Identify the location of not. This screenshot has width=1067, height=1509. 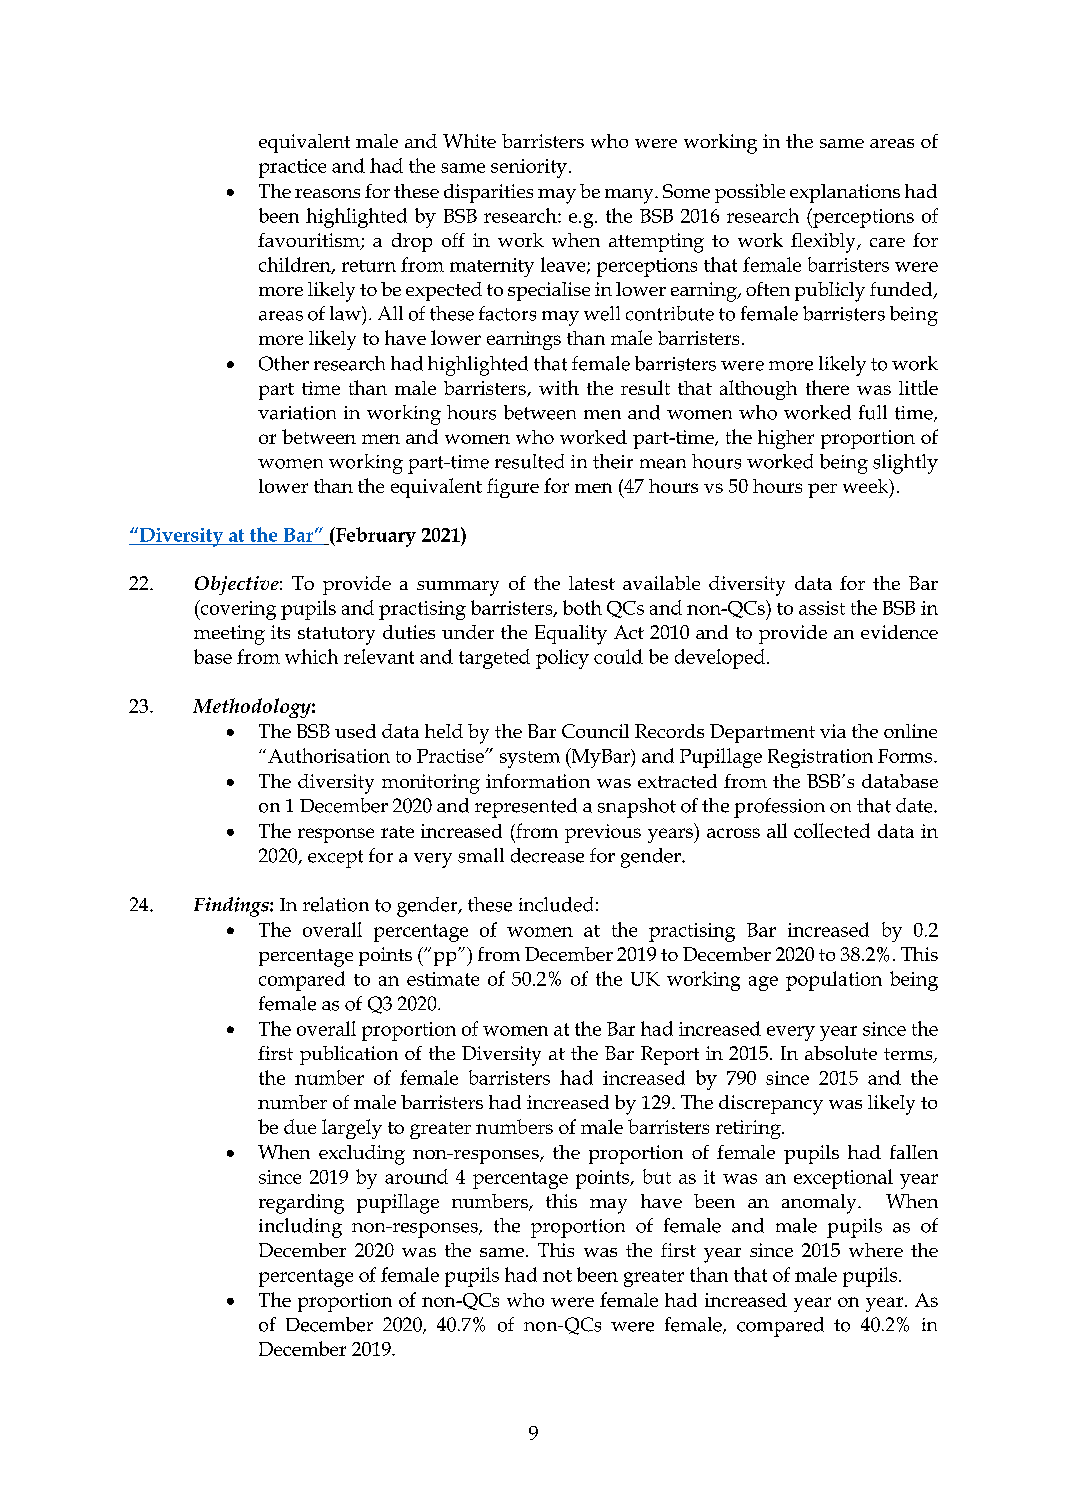
(557, 1276).
